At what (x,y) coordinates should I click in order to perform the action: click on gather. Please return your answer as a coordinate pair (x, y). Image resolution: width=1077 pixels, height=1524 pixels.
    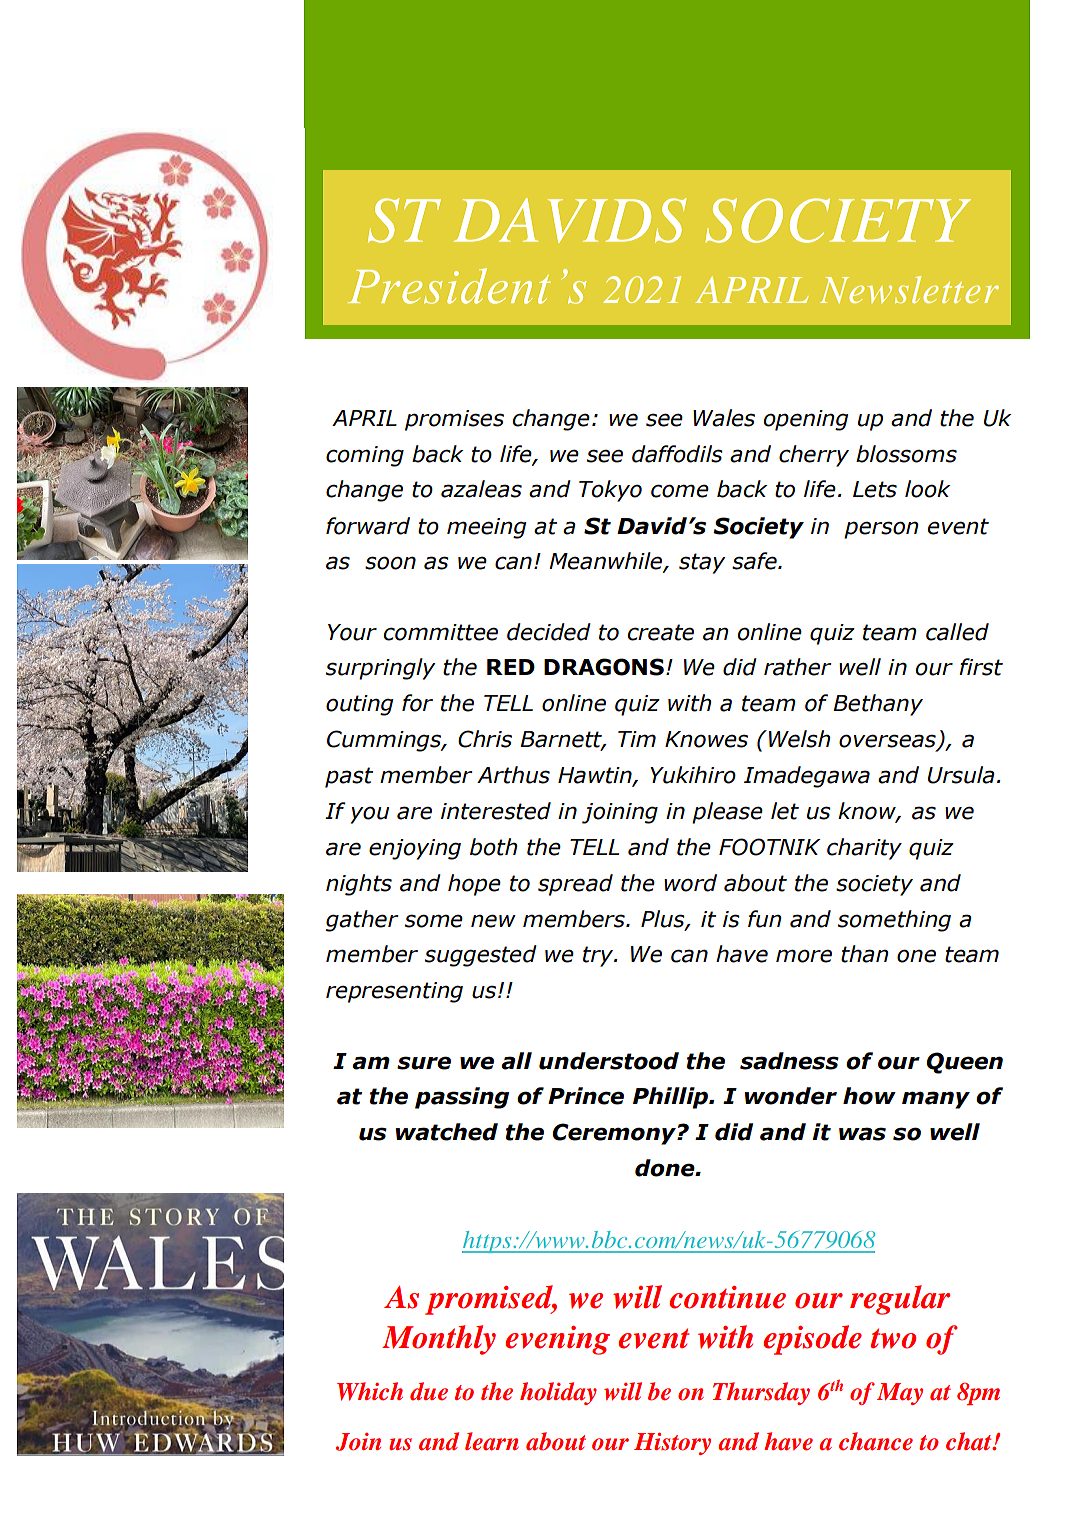
    Looking at the image, I should click on (362, 921).
